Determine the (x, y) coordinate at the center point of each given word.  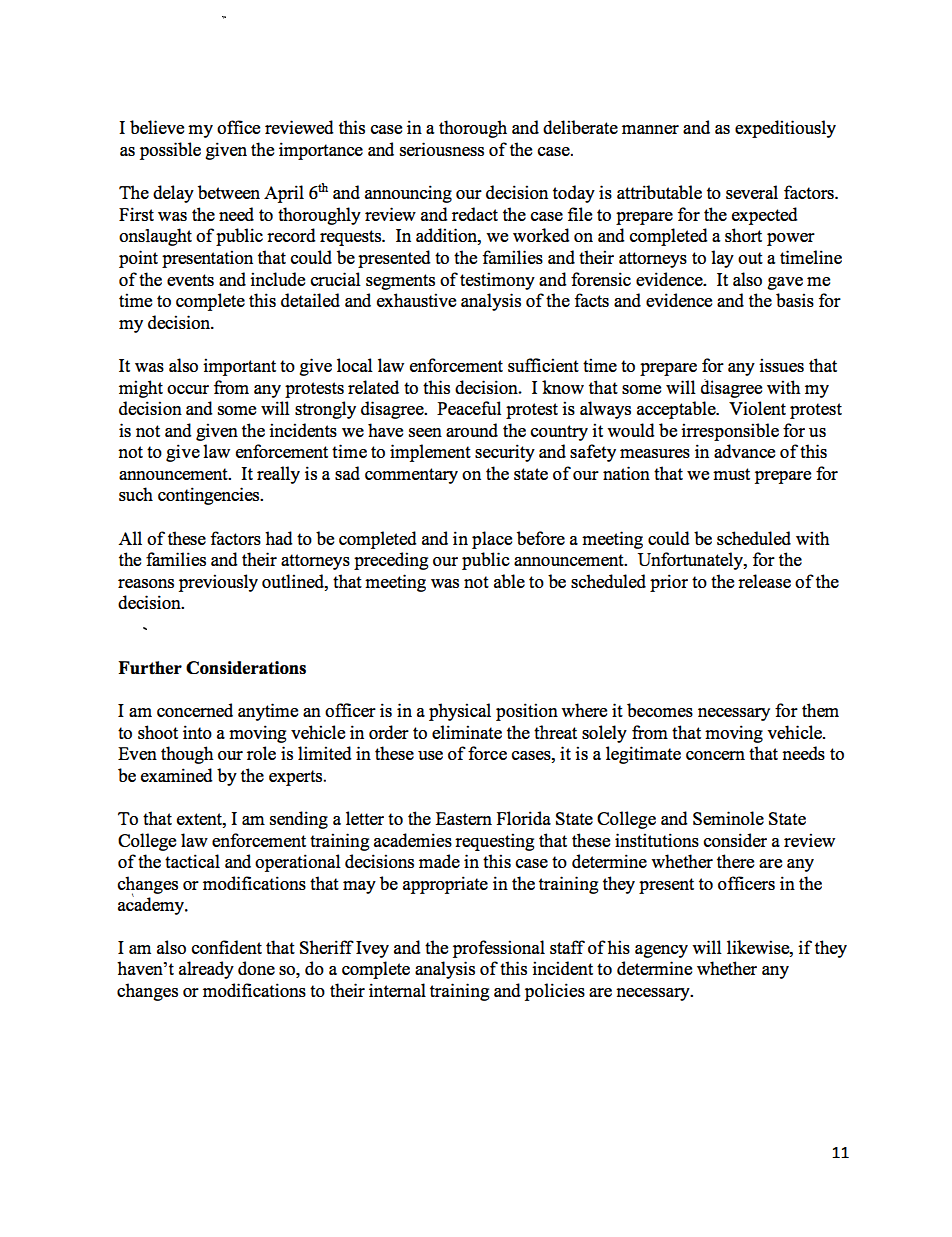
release (764, 581)
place (492, 540)
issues (781, 365)
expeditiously (785, 129)
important (239, 367)
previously (218, 583)
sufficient (543, 365)
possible (170, 151)
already (206, 970)
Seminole (728, 818)
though (187, 755)
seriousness (441, 149)
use (430, 755)
